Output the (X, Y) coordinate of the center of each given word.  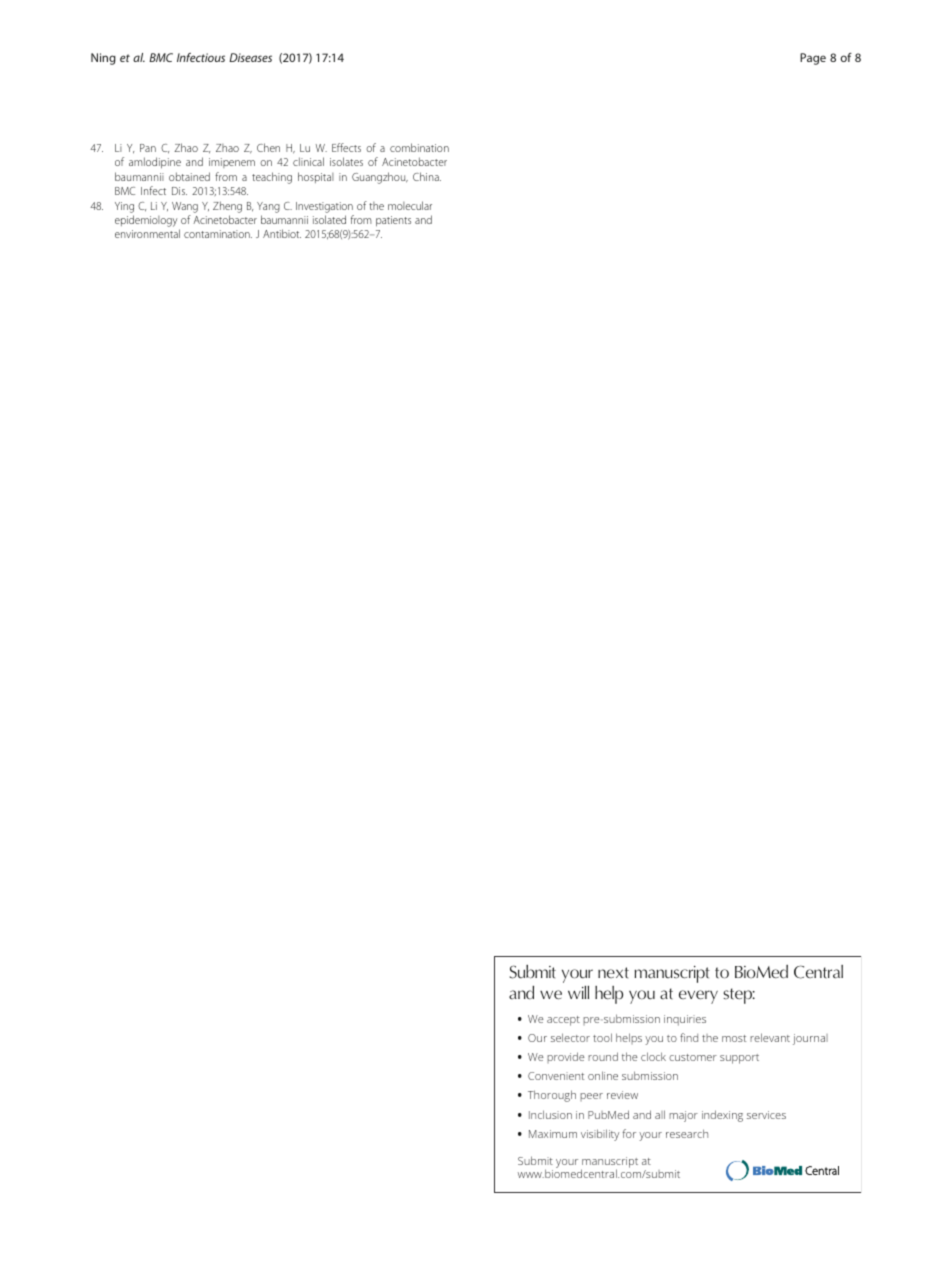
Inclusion (550, 1114)
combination (419, 147)
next (613, 973)
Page (813, 59)
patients (393, 221)
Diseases (250, 57)
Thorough (552, 1096)
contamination (218, 234)
